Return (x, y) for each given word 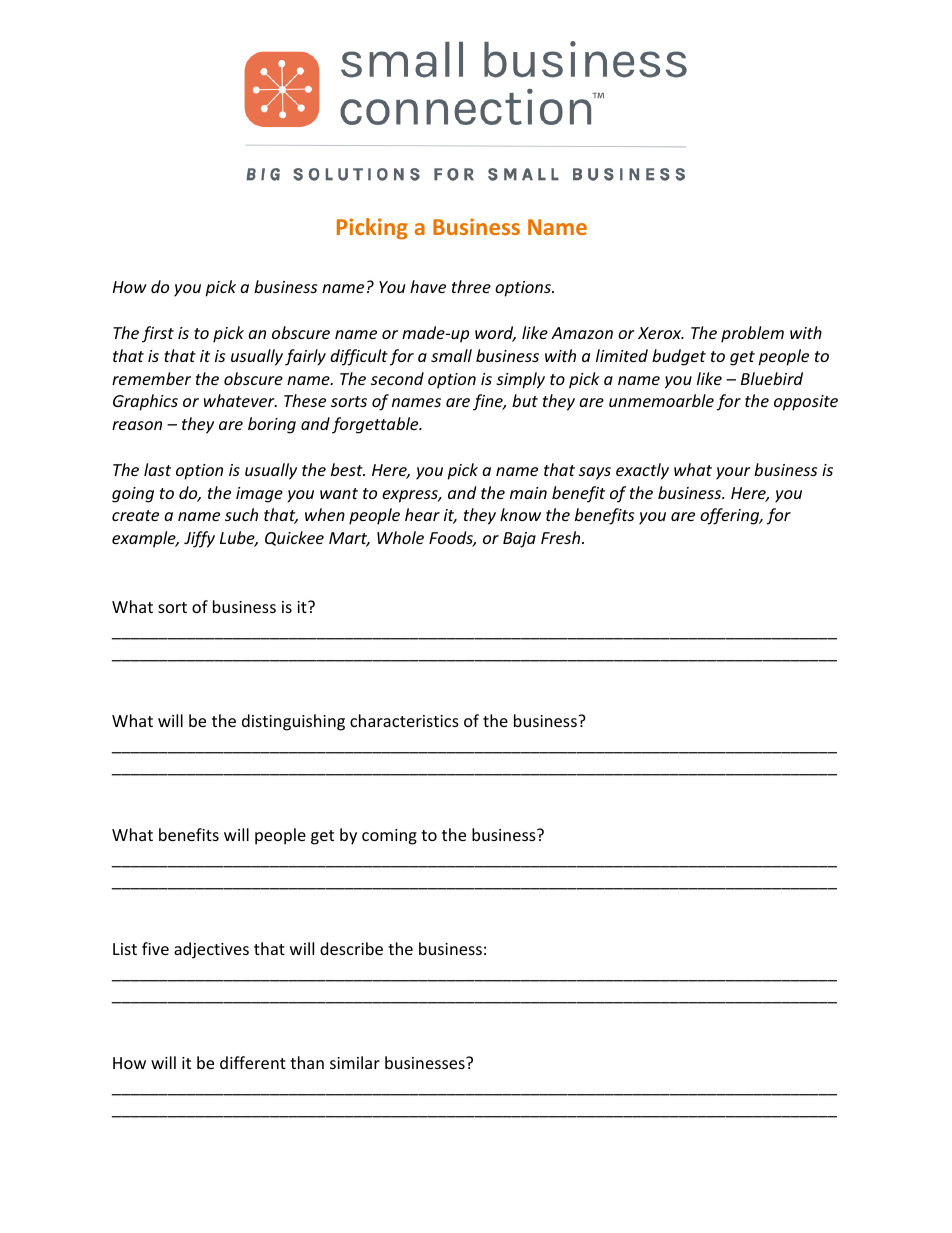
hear (422, 514)
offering (731, 516)
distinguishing (293, 722)
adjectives (211, 950)
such (241, 514)
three (471, 286)
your (733, 473)
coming (389, 837)
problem (752, 334)
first (158, 334)
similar (355, 1062)
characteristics (404, 720)
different (253, 1062)
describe (351, 948)
